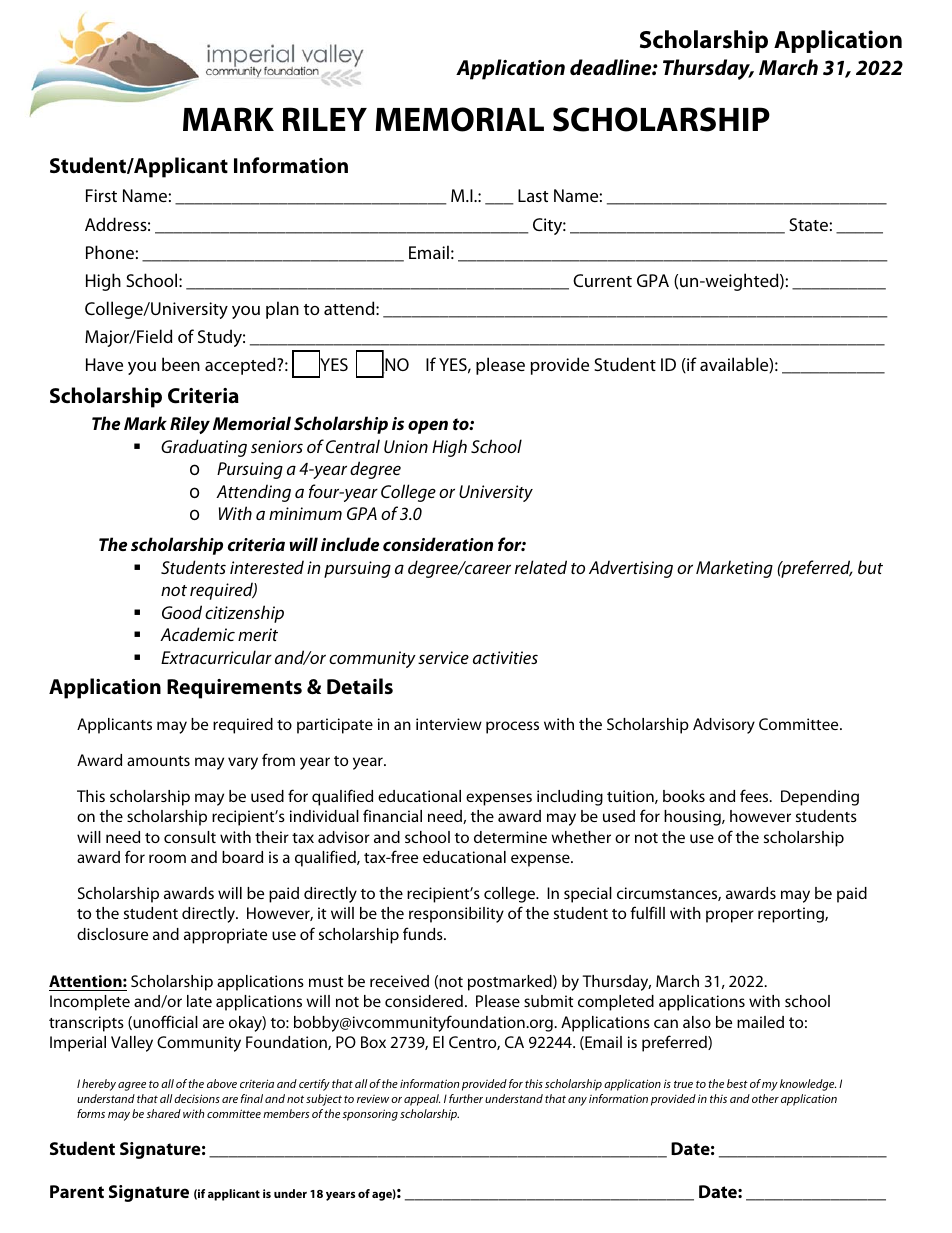 The height and width of the screenshot is (1233, 952). I want to click on open, so click(428, 427).
